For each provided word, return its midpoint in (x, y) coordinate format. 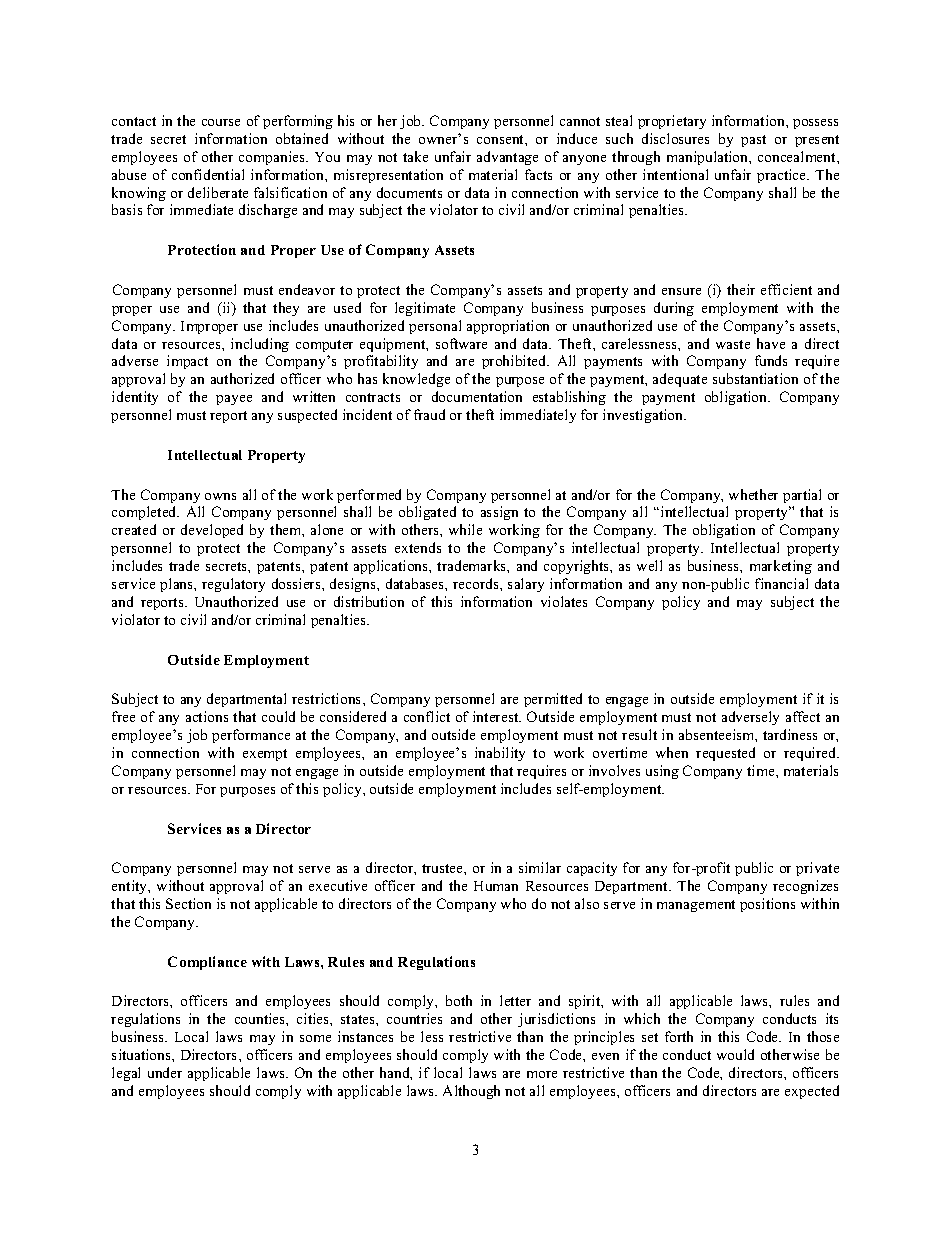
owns (220, 496)
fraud (429, 414)
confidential (208, 174)
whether (753, 494)
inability (500, 754)
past (753, 141)
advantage (507, 158)
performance (251, 736)
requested (725, 754)
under (165, 1072)
